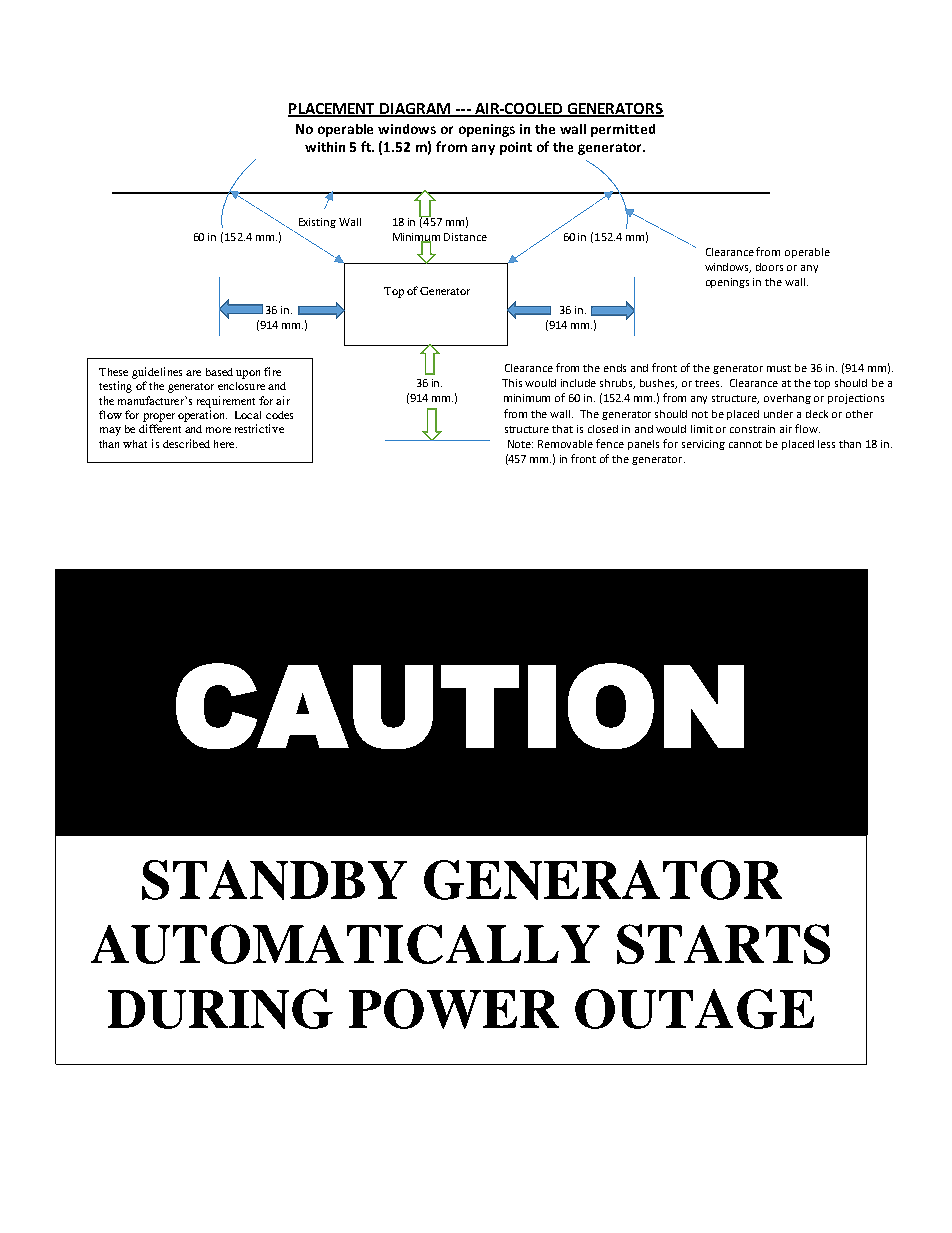 This page has height=1233, width=952. I want to click on Removable, so click(565, 444).
